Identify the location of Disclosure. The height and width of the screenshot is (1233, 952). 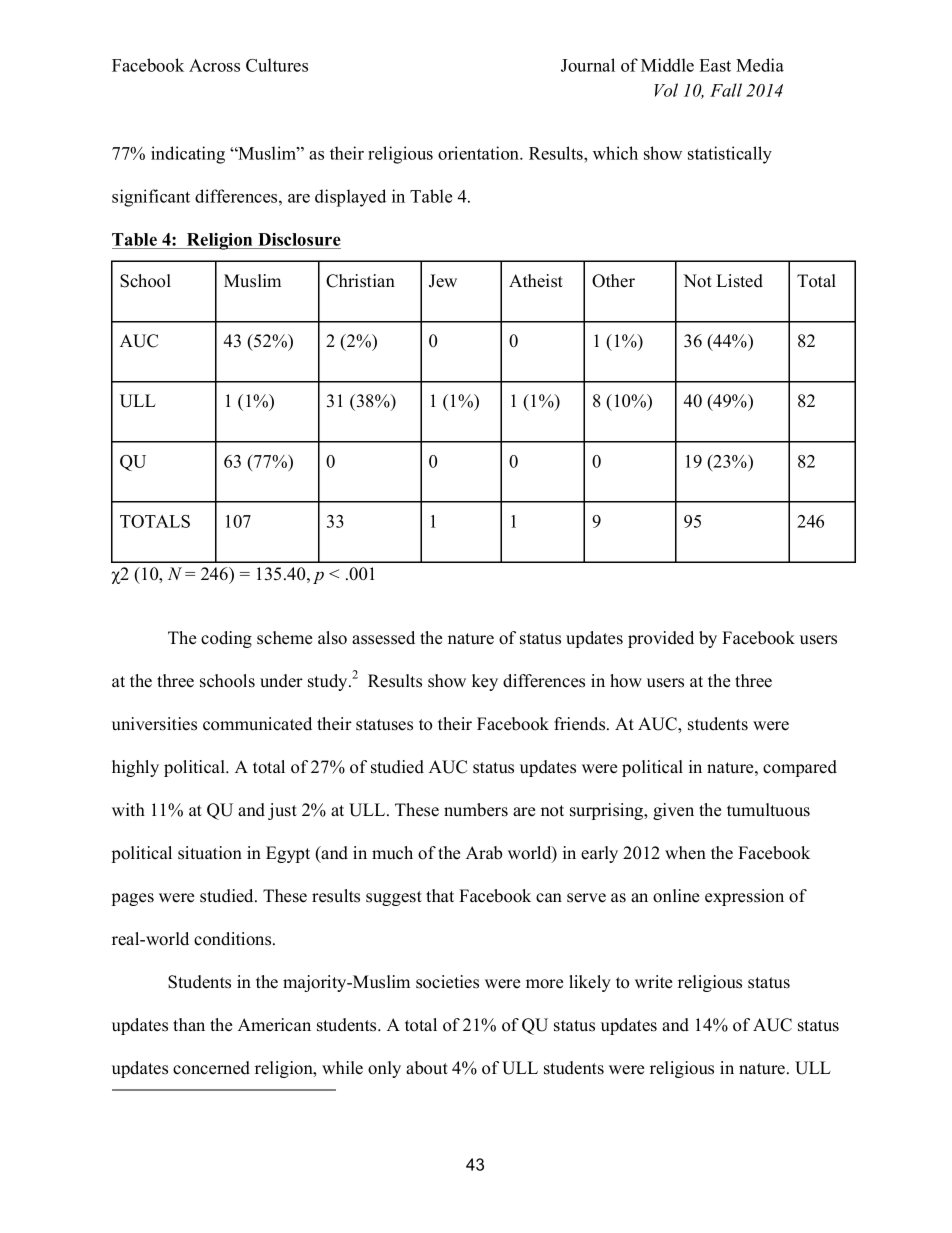
(299, 239).
